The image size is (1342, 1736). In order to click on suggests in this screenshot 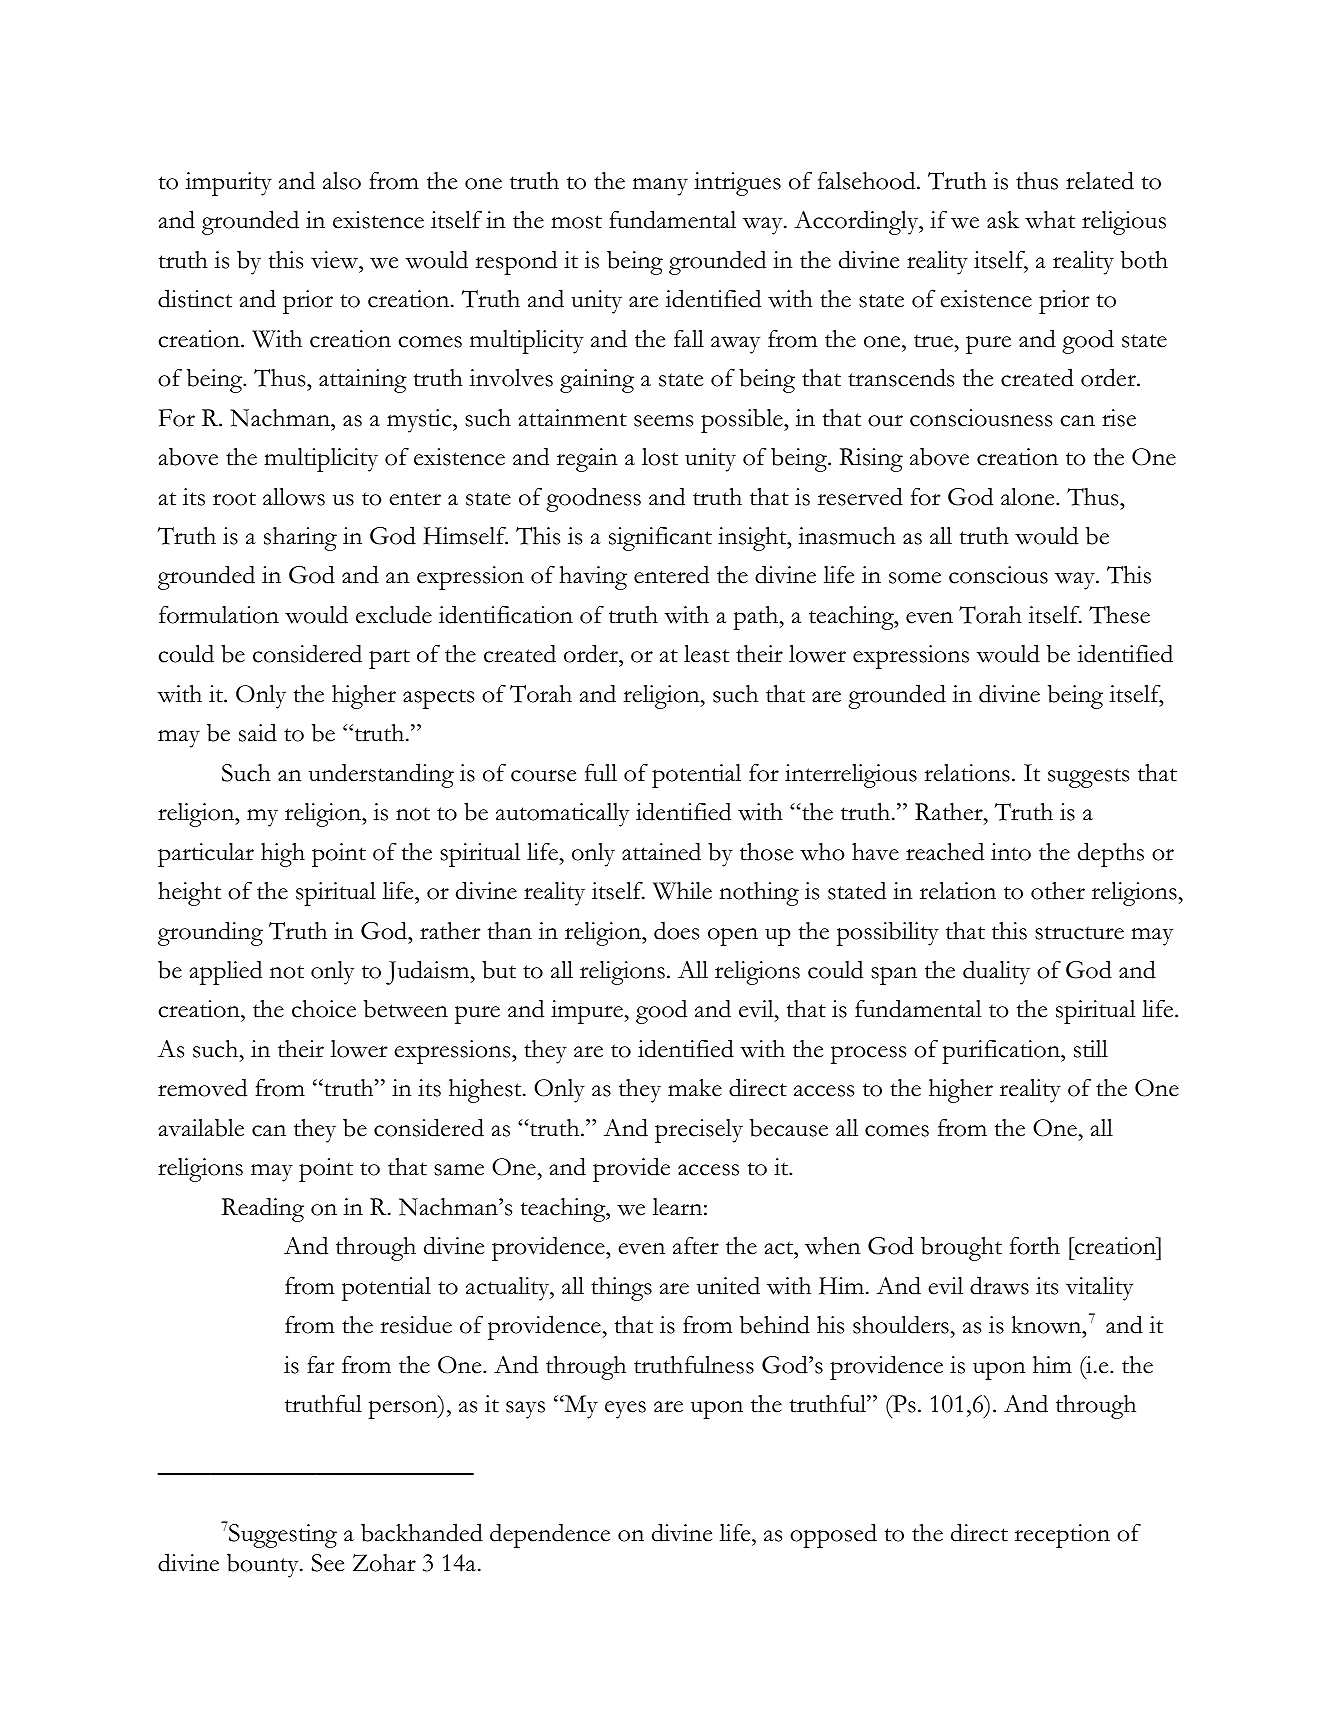, I will do `click(1088, 778)`.
